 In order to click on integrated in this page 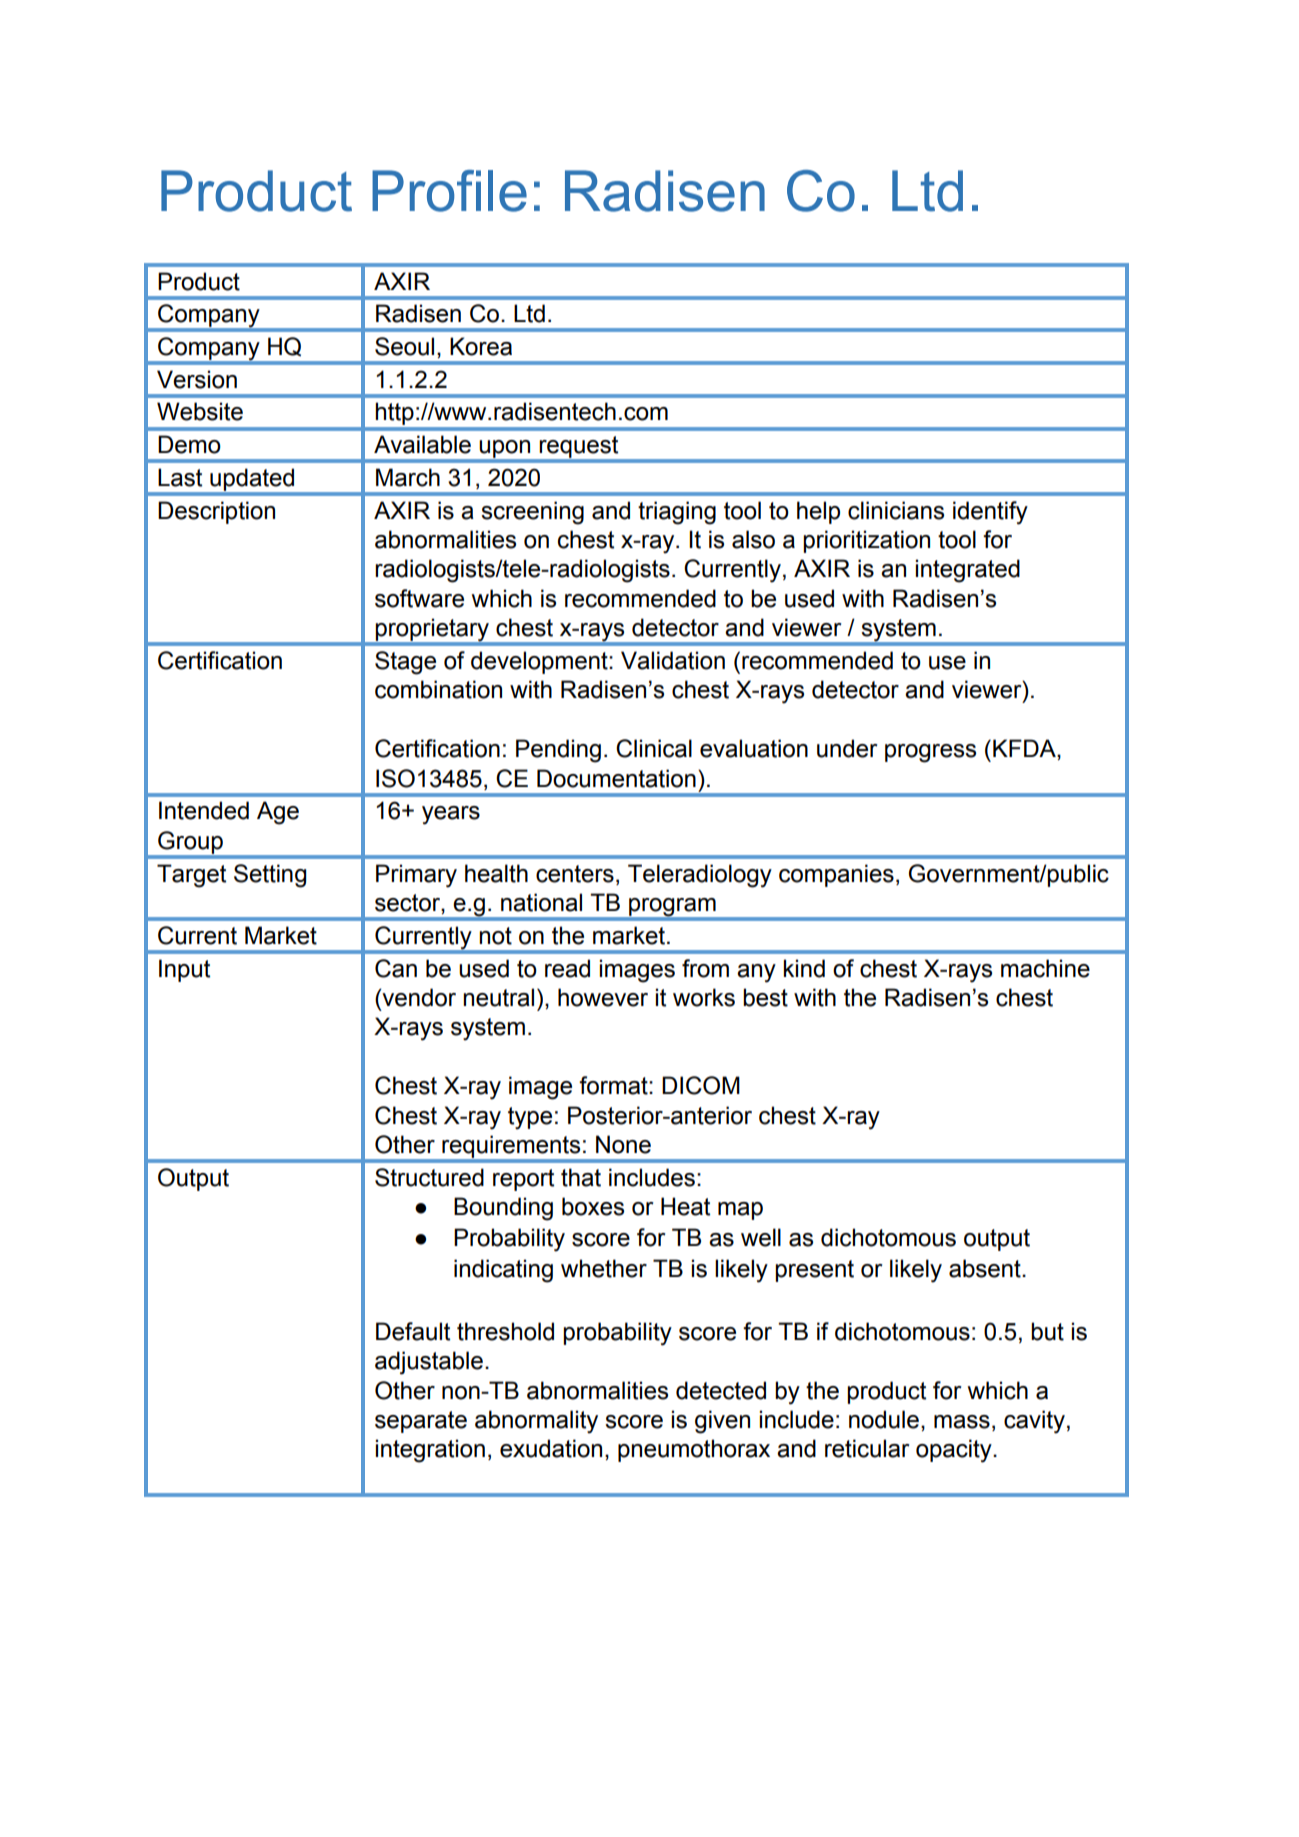, I will do `click(968, 571)`.
